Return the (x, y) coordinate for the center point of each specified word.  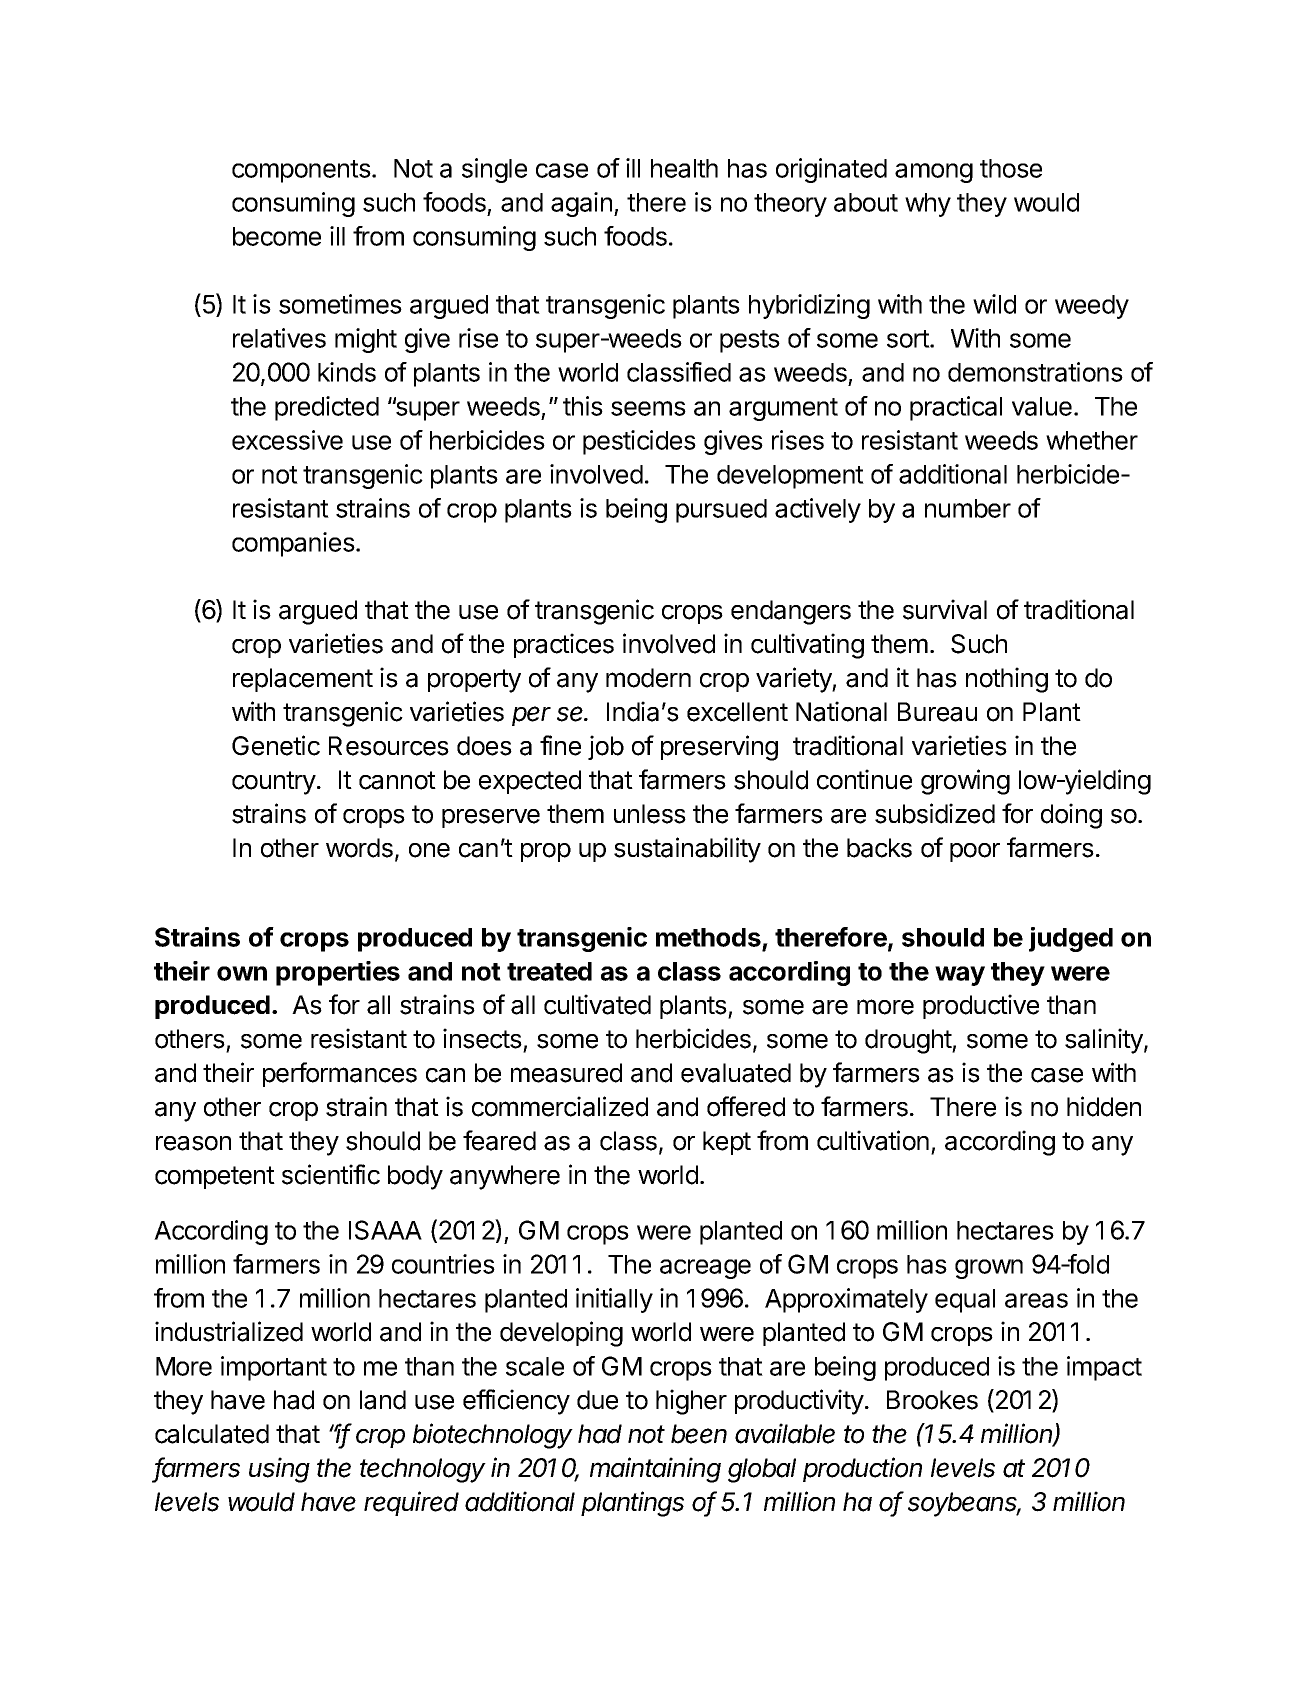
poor (975, 852)
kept (727, 1143)
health (684, 168)
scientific (331, 1174)
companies (293, 544)
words (359, 848)
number (968, 508)
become (277, 236)
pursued (721, 511)
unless (650, 814)
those (1011, 168)
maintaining (655, 1470)
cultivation (873, 1140)
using (279, 1470)
